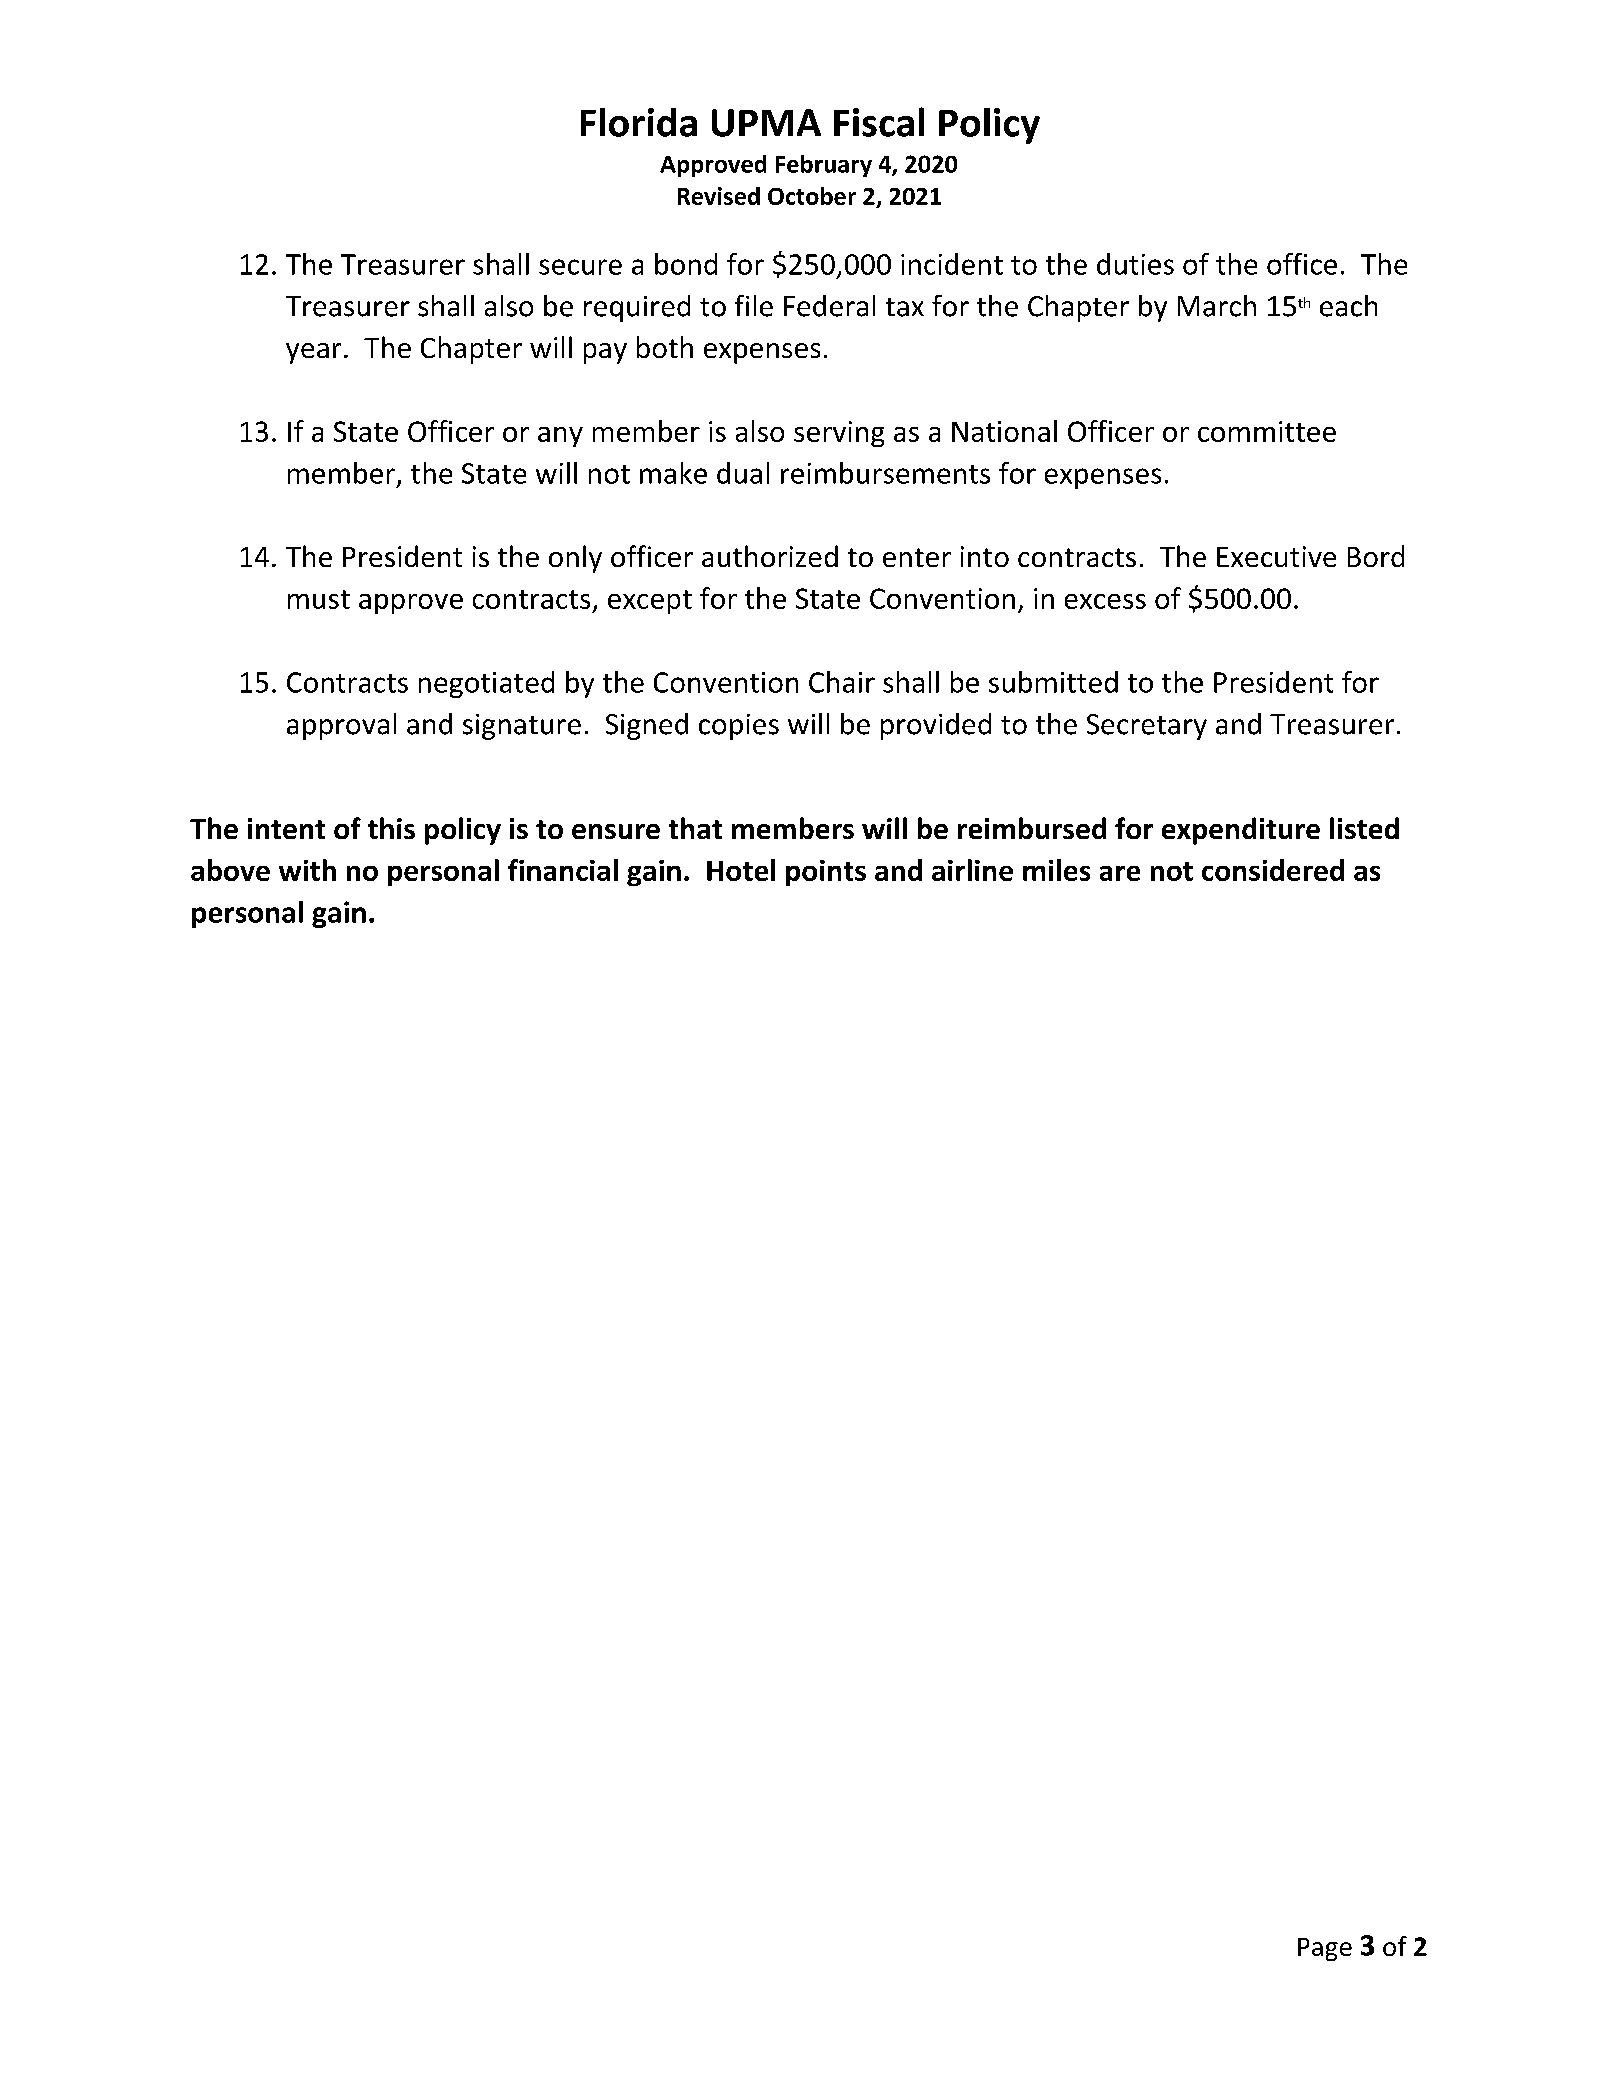 Image resolution: width=1618 pixels, height=2094 pixels. What do you see at coordinates (1325, 1949) in the image?
I see `Page` at bounding box center [1325, 1949].
